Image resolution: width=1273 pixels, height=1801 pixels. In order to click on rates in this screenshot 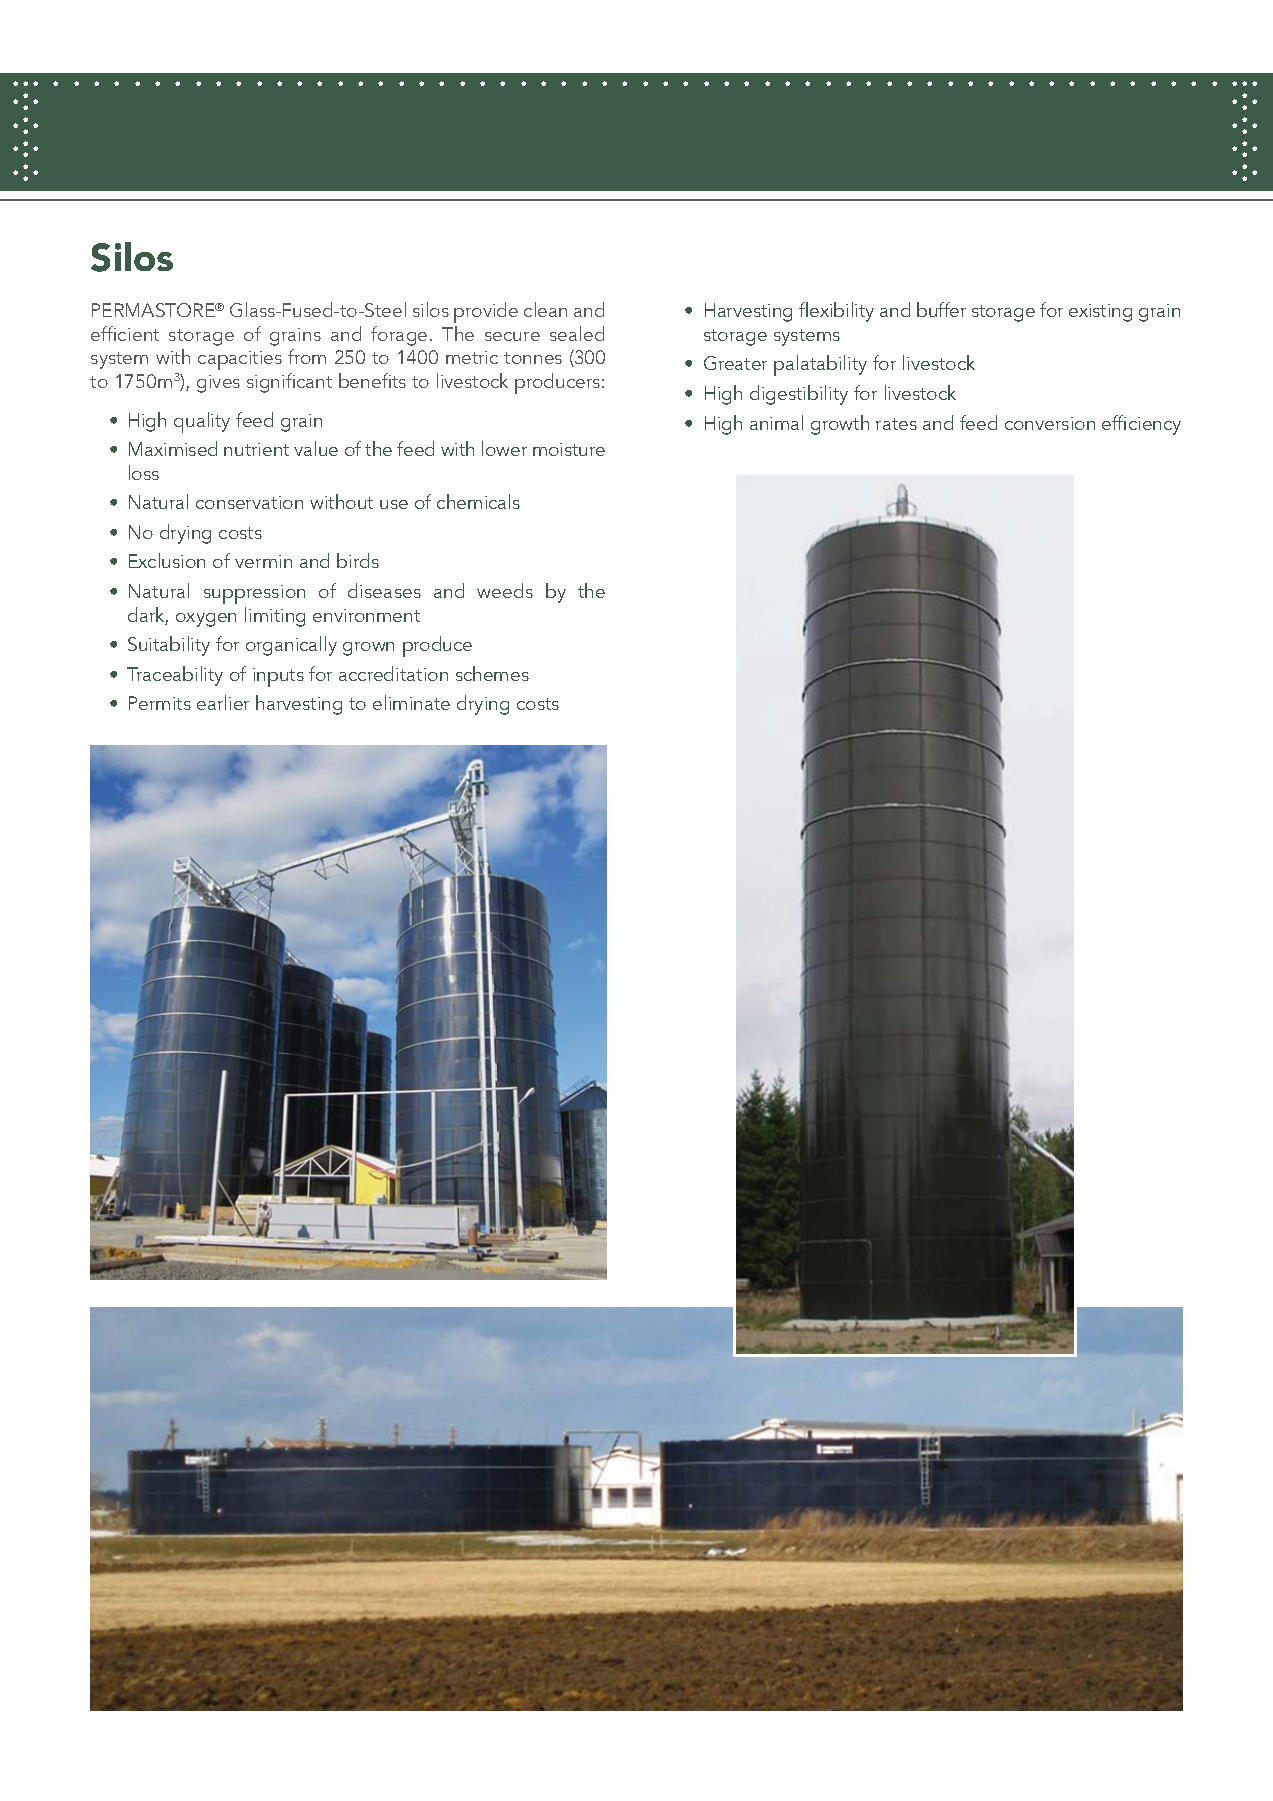, I will do `click(896, 424)`.
